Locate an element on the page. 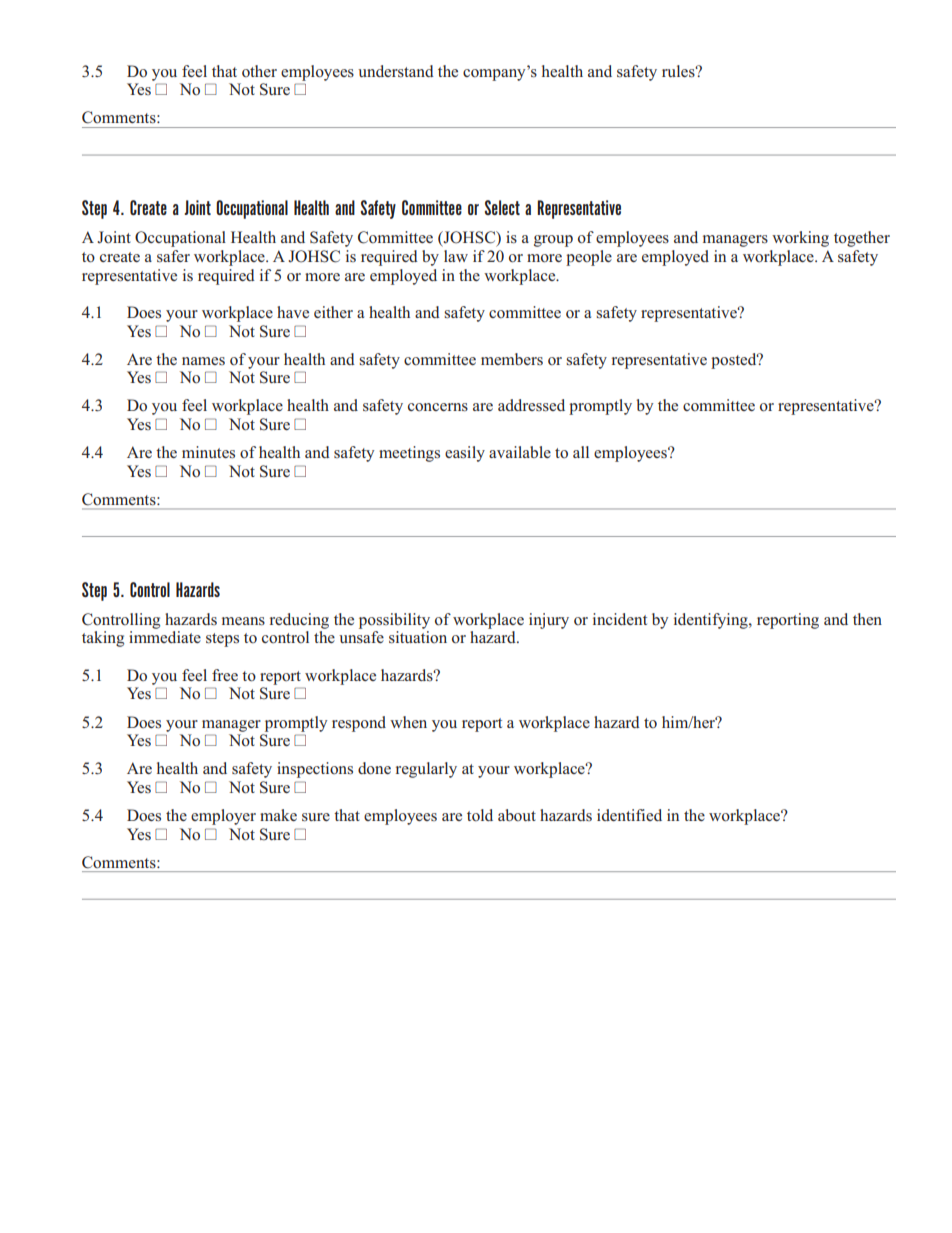 This document has width=952, height=1233. employer is located at coordinates (223, 817).
